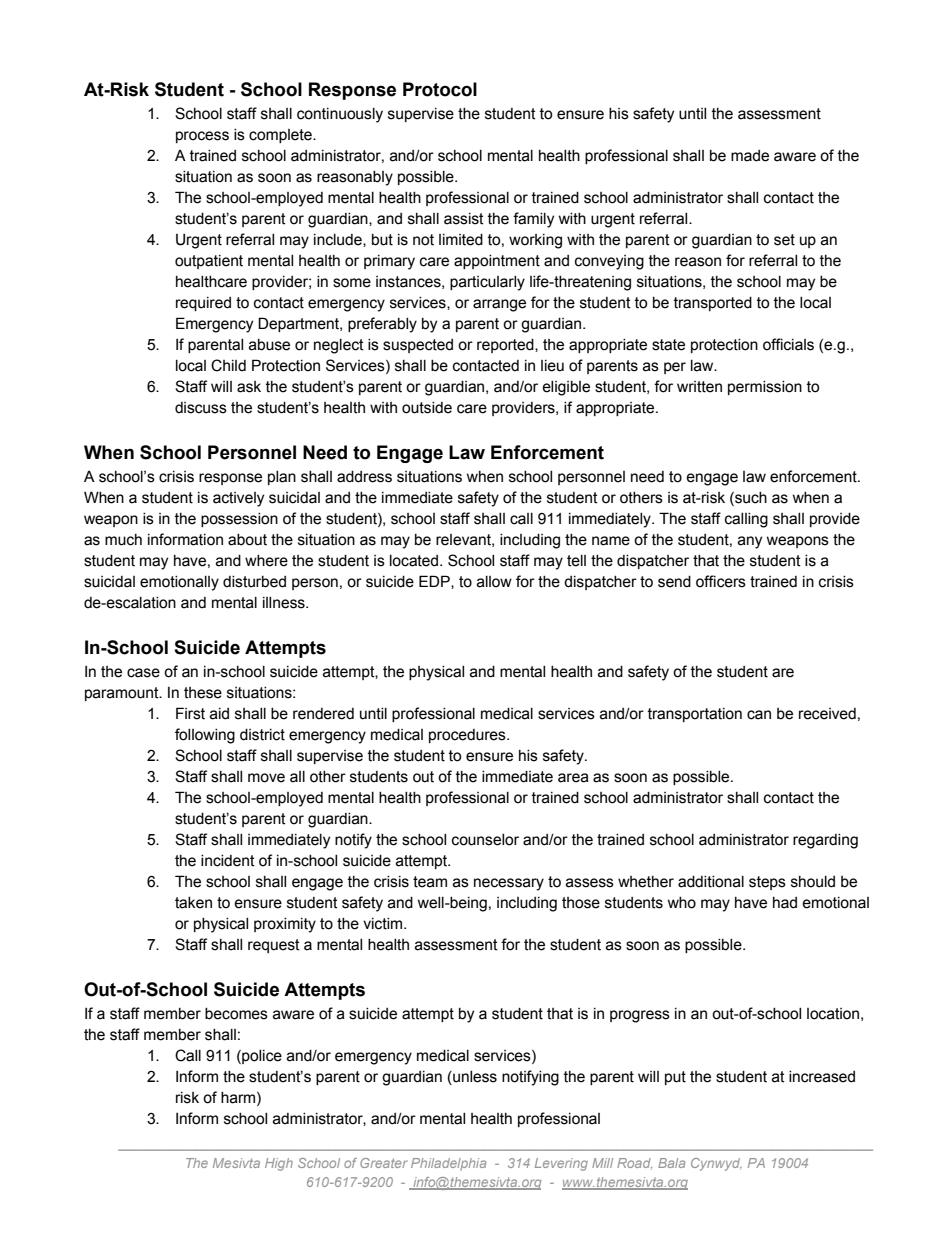 The height and width of the screenshot is (1233, 952). What do you see at coordinates (254, 582) in the screenshot?
I see `disturbed` at bounding box center [254, 582].
